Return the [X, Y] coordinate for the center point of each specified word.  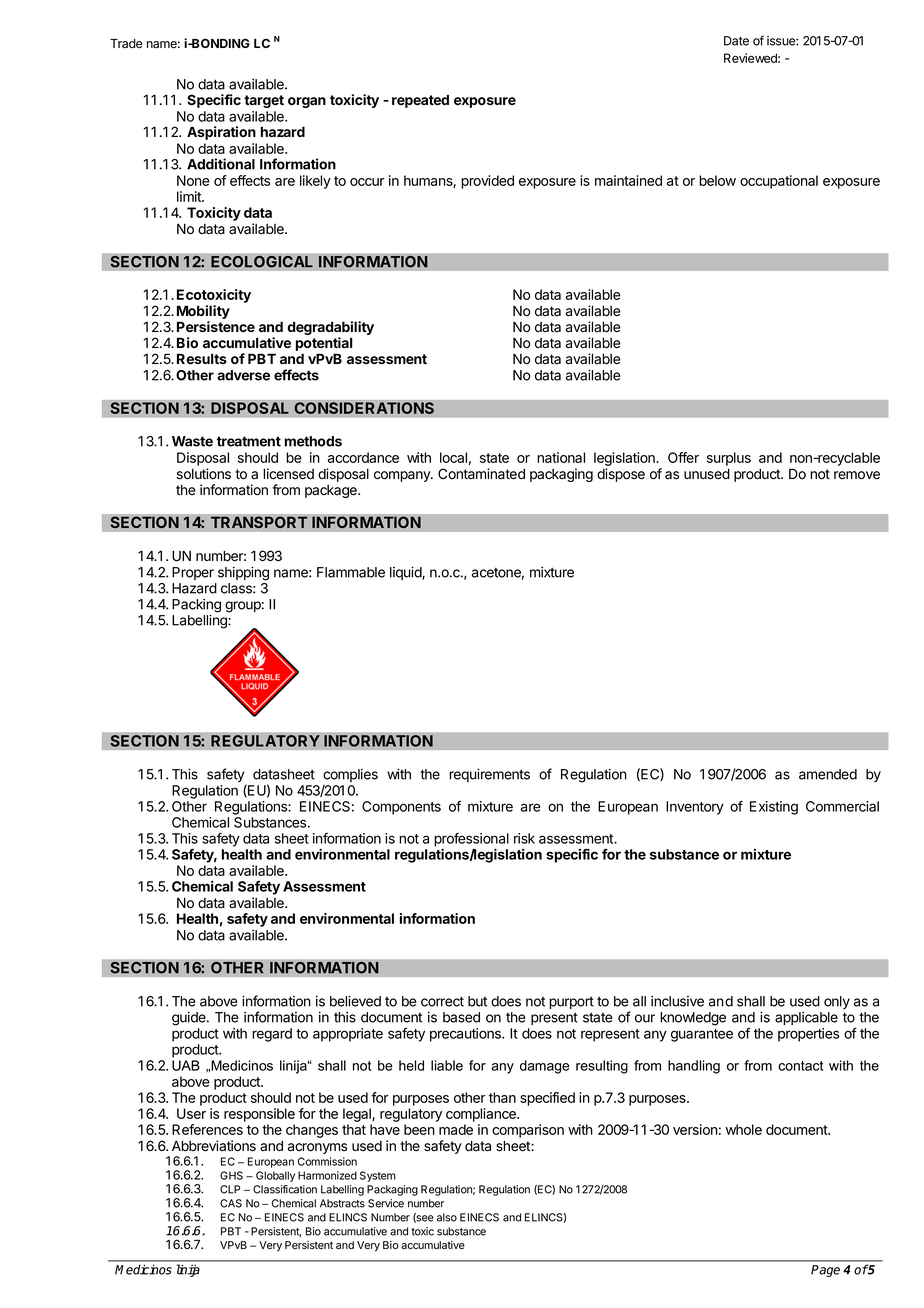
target [264, 101]
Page [825, 1271]
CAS [231, 1203]
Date [736, 41]
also [447, 1217]
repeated [420, 101]
